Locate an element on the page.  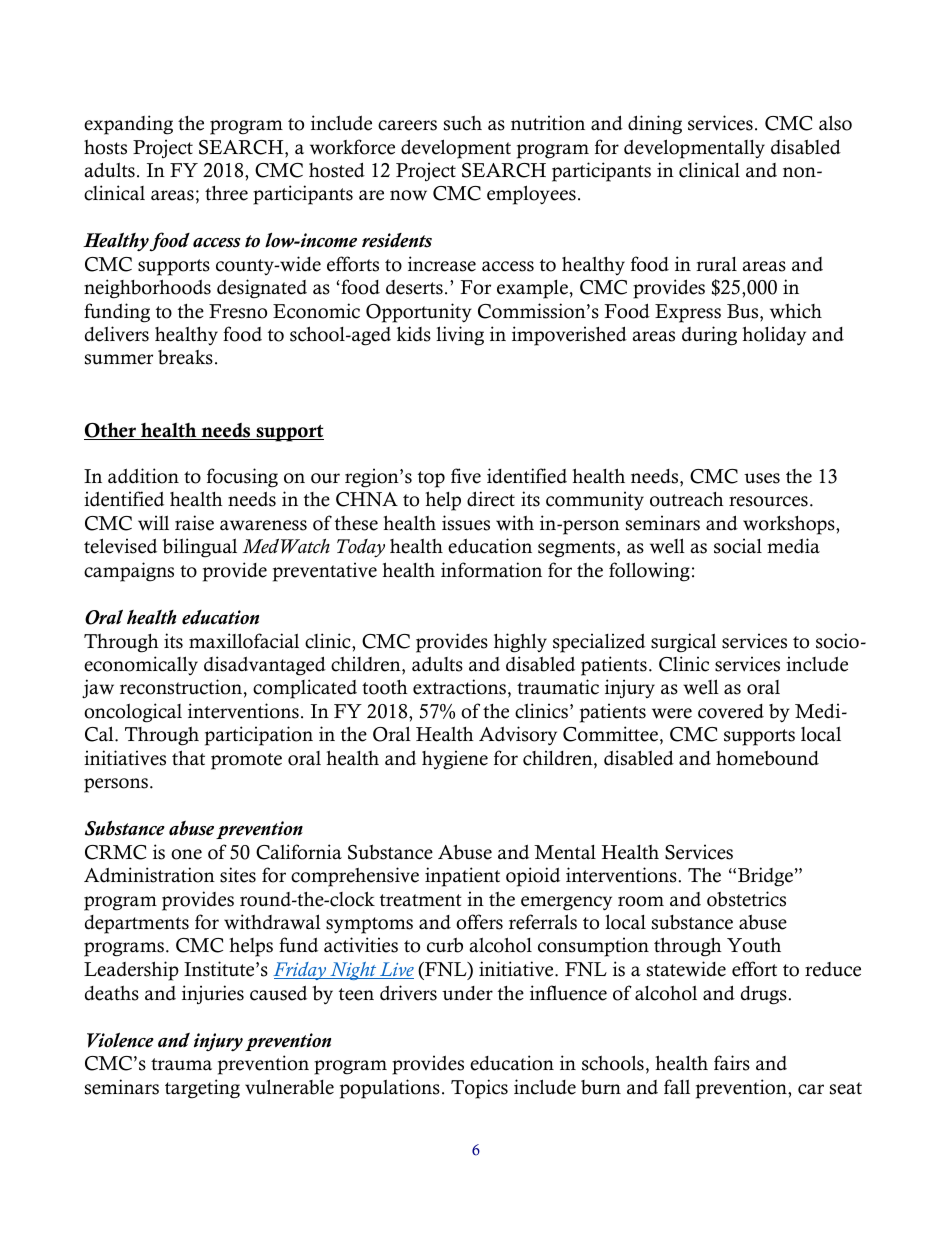
expanding is located at coordinates (128, 125).
